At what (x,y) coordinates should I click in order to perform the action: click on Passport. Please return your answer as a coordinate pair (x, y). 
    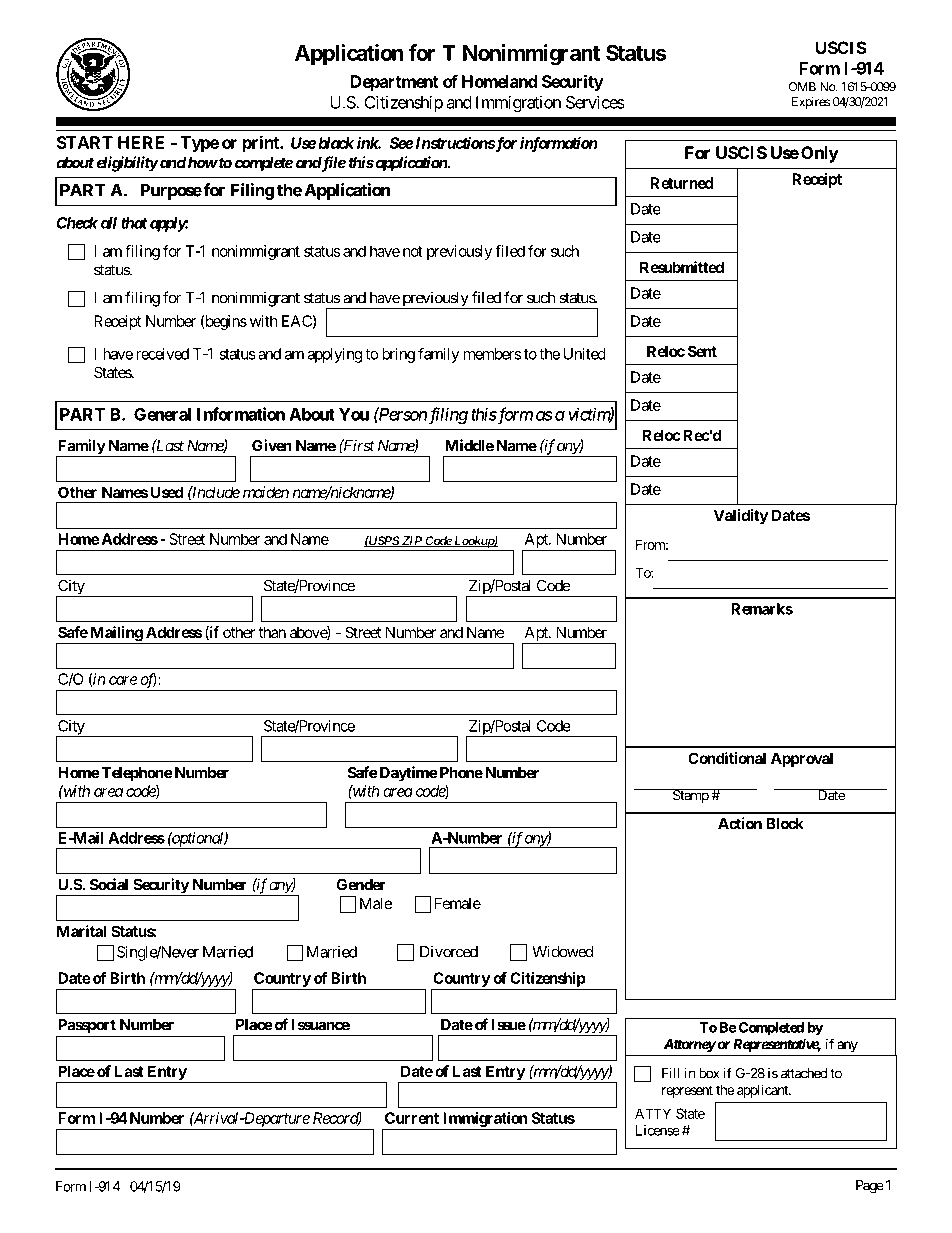
    Looking at the image, I should click on (87, 1026).
